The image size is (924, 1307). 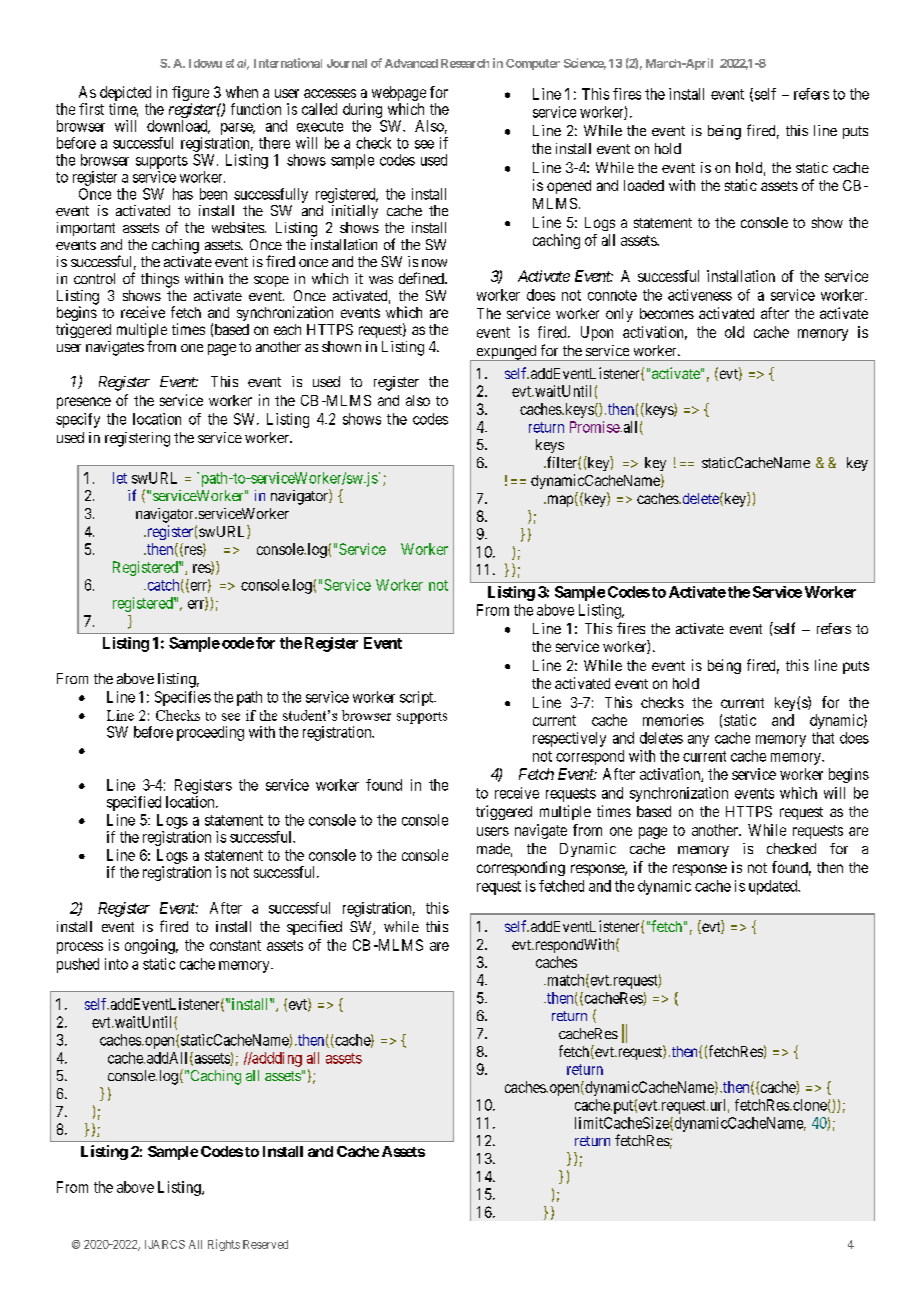 What do you see at coordinates (644, 185) in the page?
I see `loaded` at bounding box center [644, 185].
